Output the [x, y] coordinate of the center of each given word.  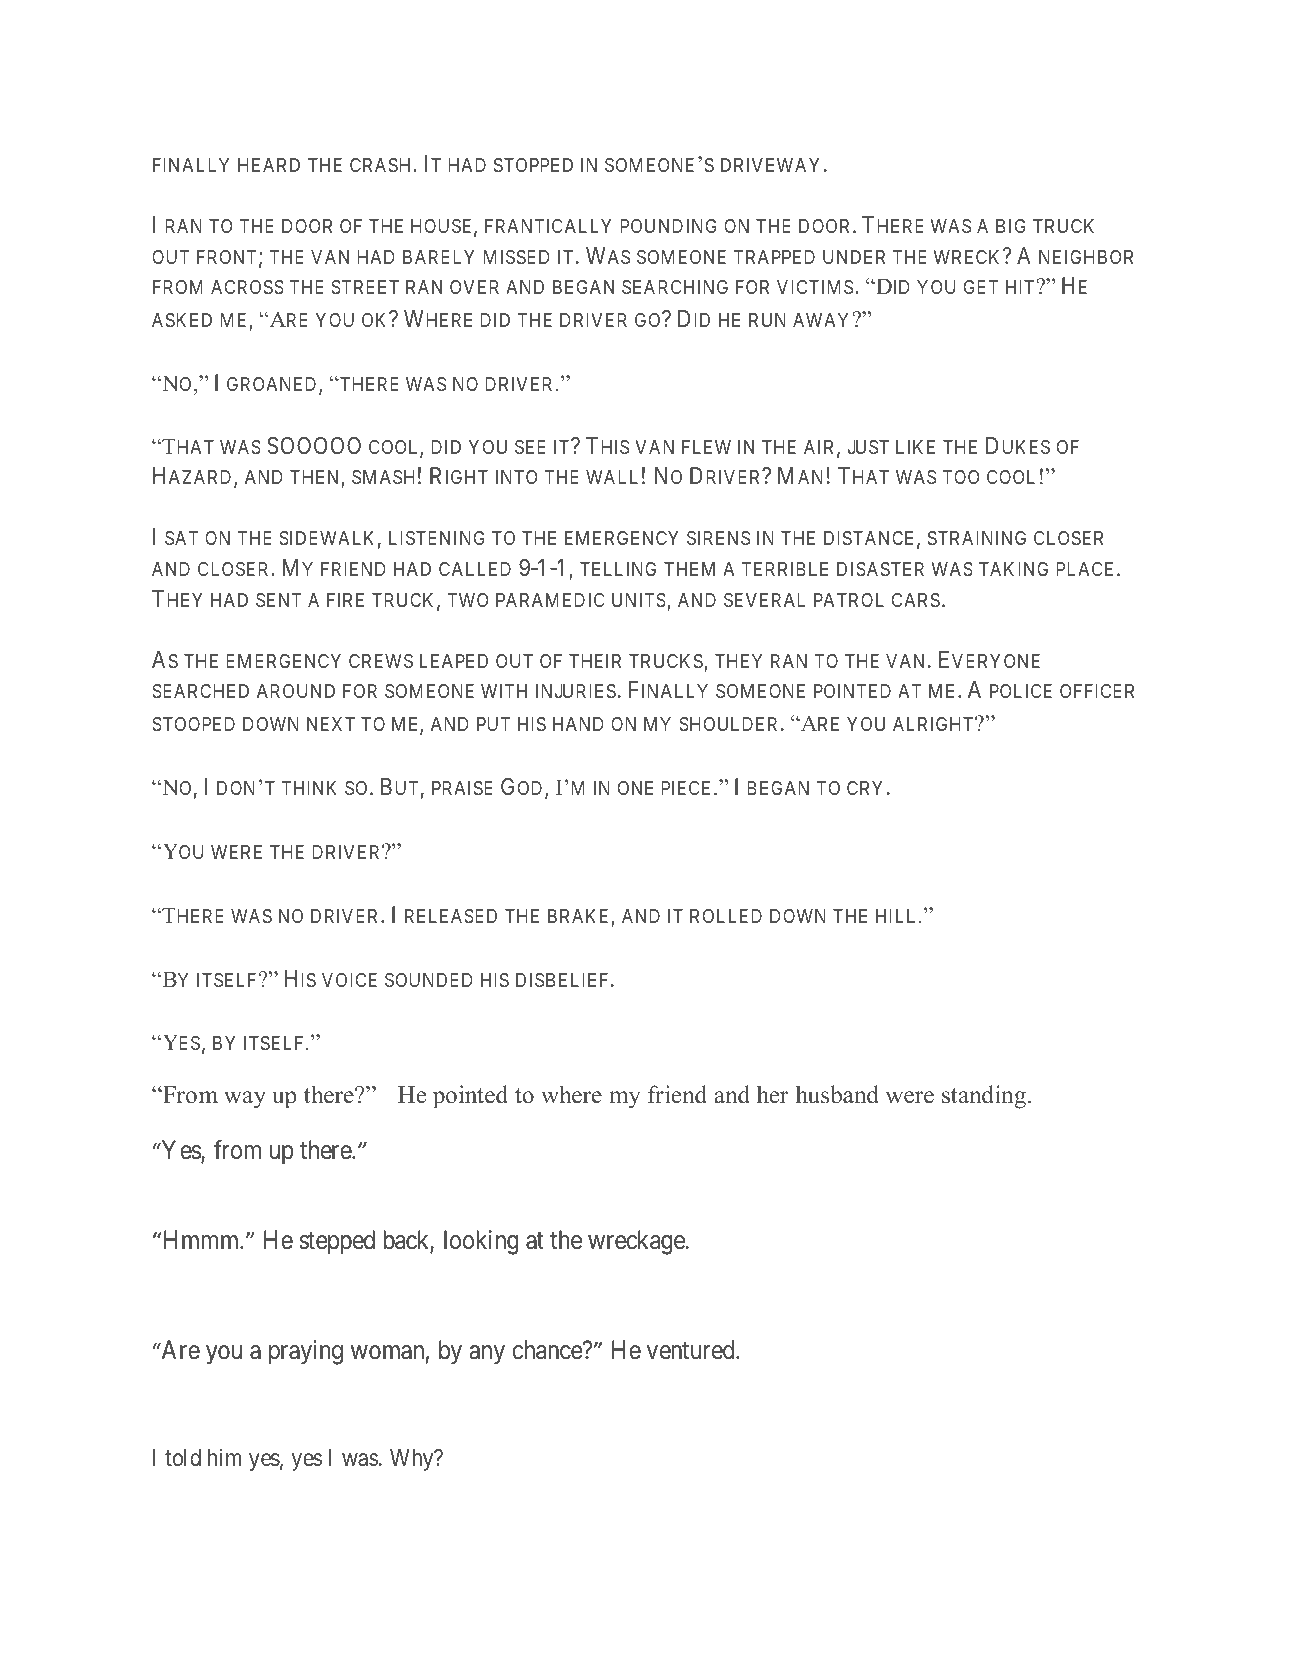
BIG [1011, 226]
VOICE [349, 980]
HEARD [269, 165]
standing [984, 1097]
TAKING [1013, 569]
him [225, 1457]
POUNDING [668, 226]
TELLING [618, 569]
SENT [278, 600]
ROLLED [726, 916]
